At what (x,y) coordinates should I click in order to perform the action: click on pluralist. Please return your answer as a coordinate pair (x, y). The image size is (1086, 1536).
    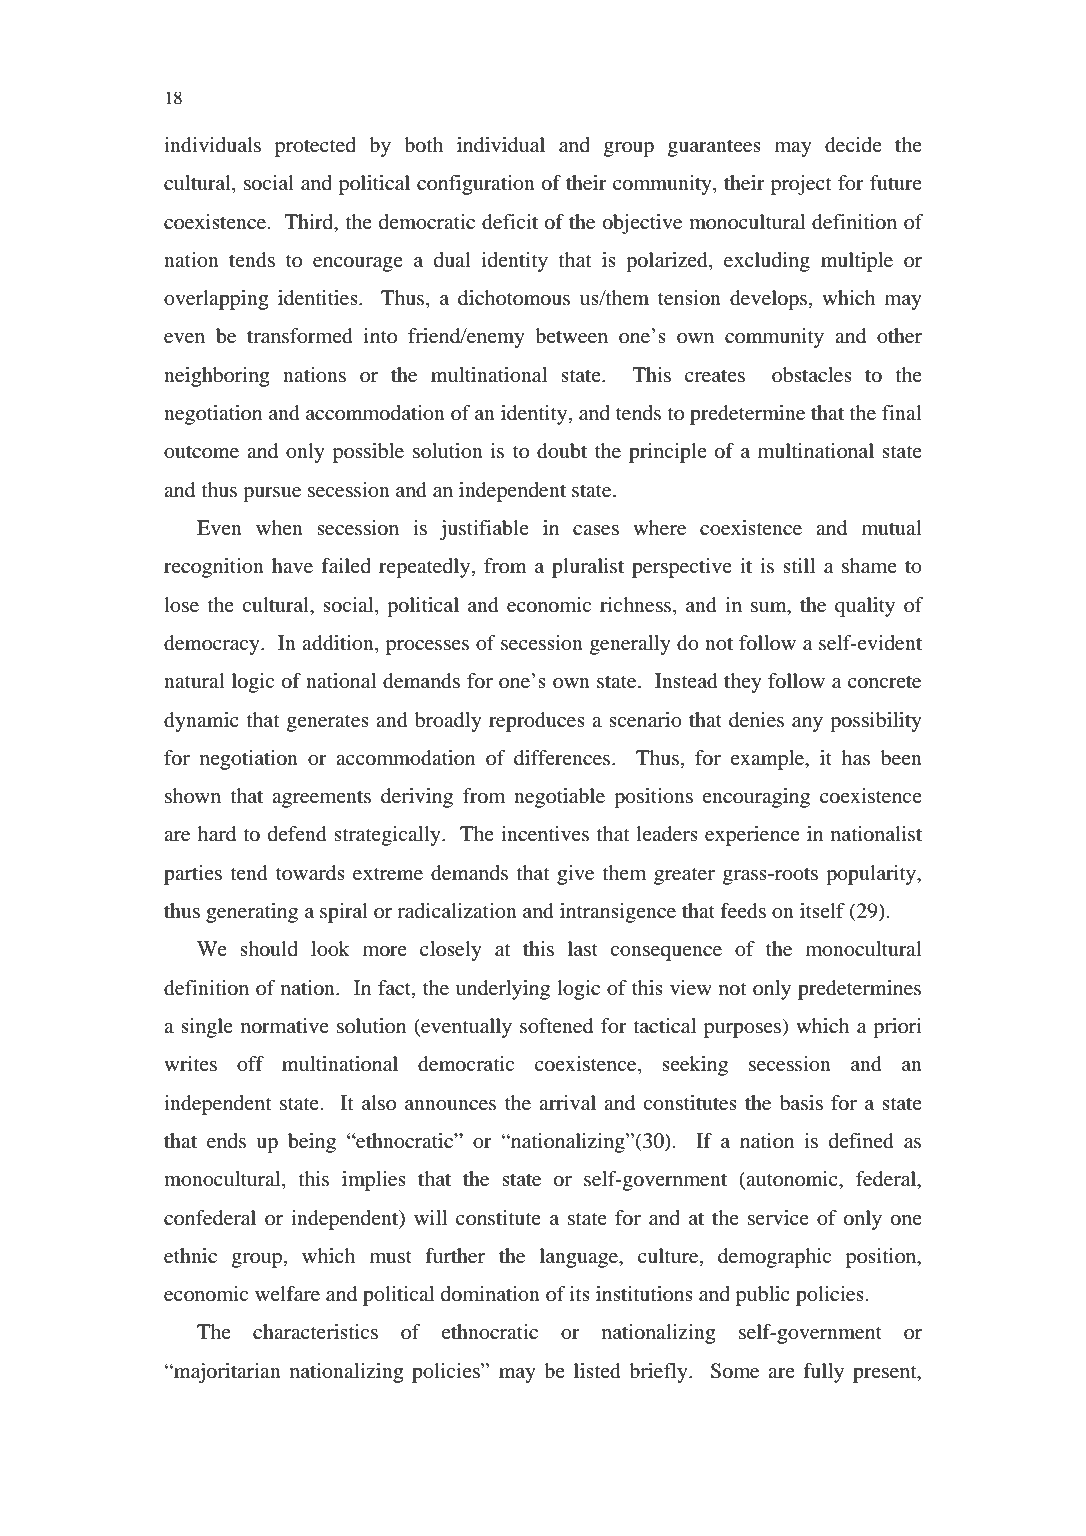
    Looking at the image, I should click on (588, 568).
